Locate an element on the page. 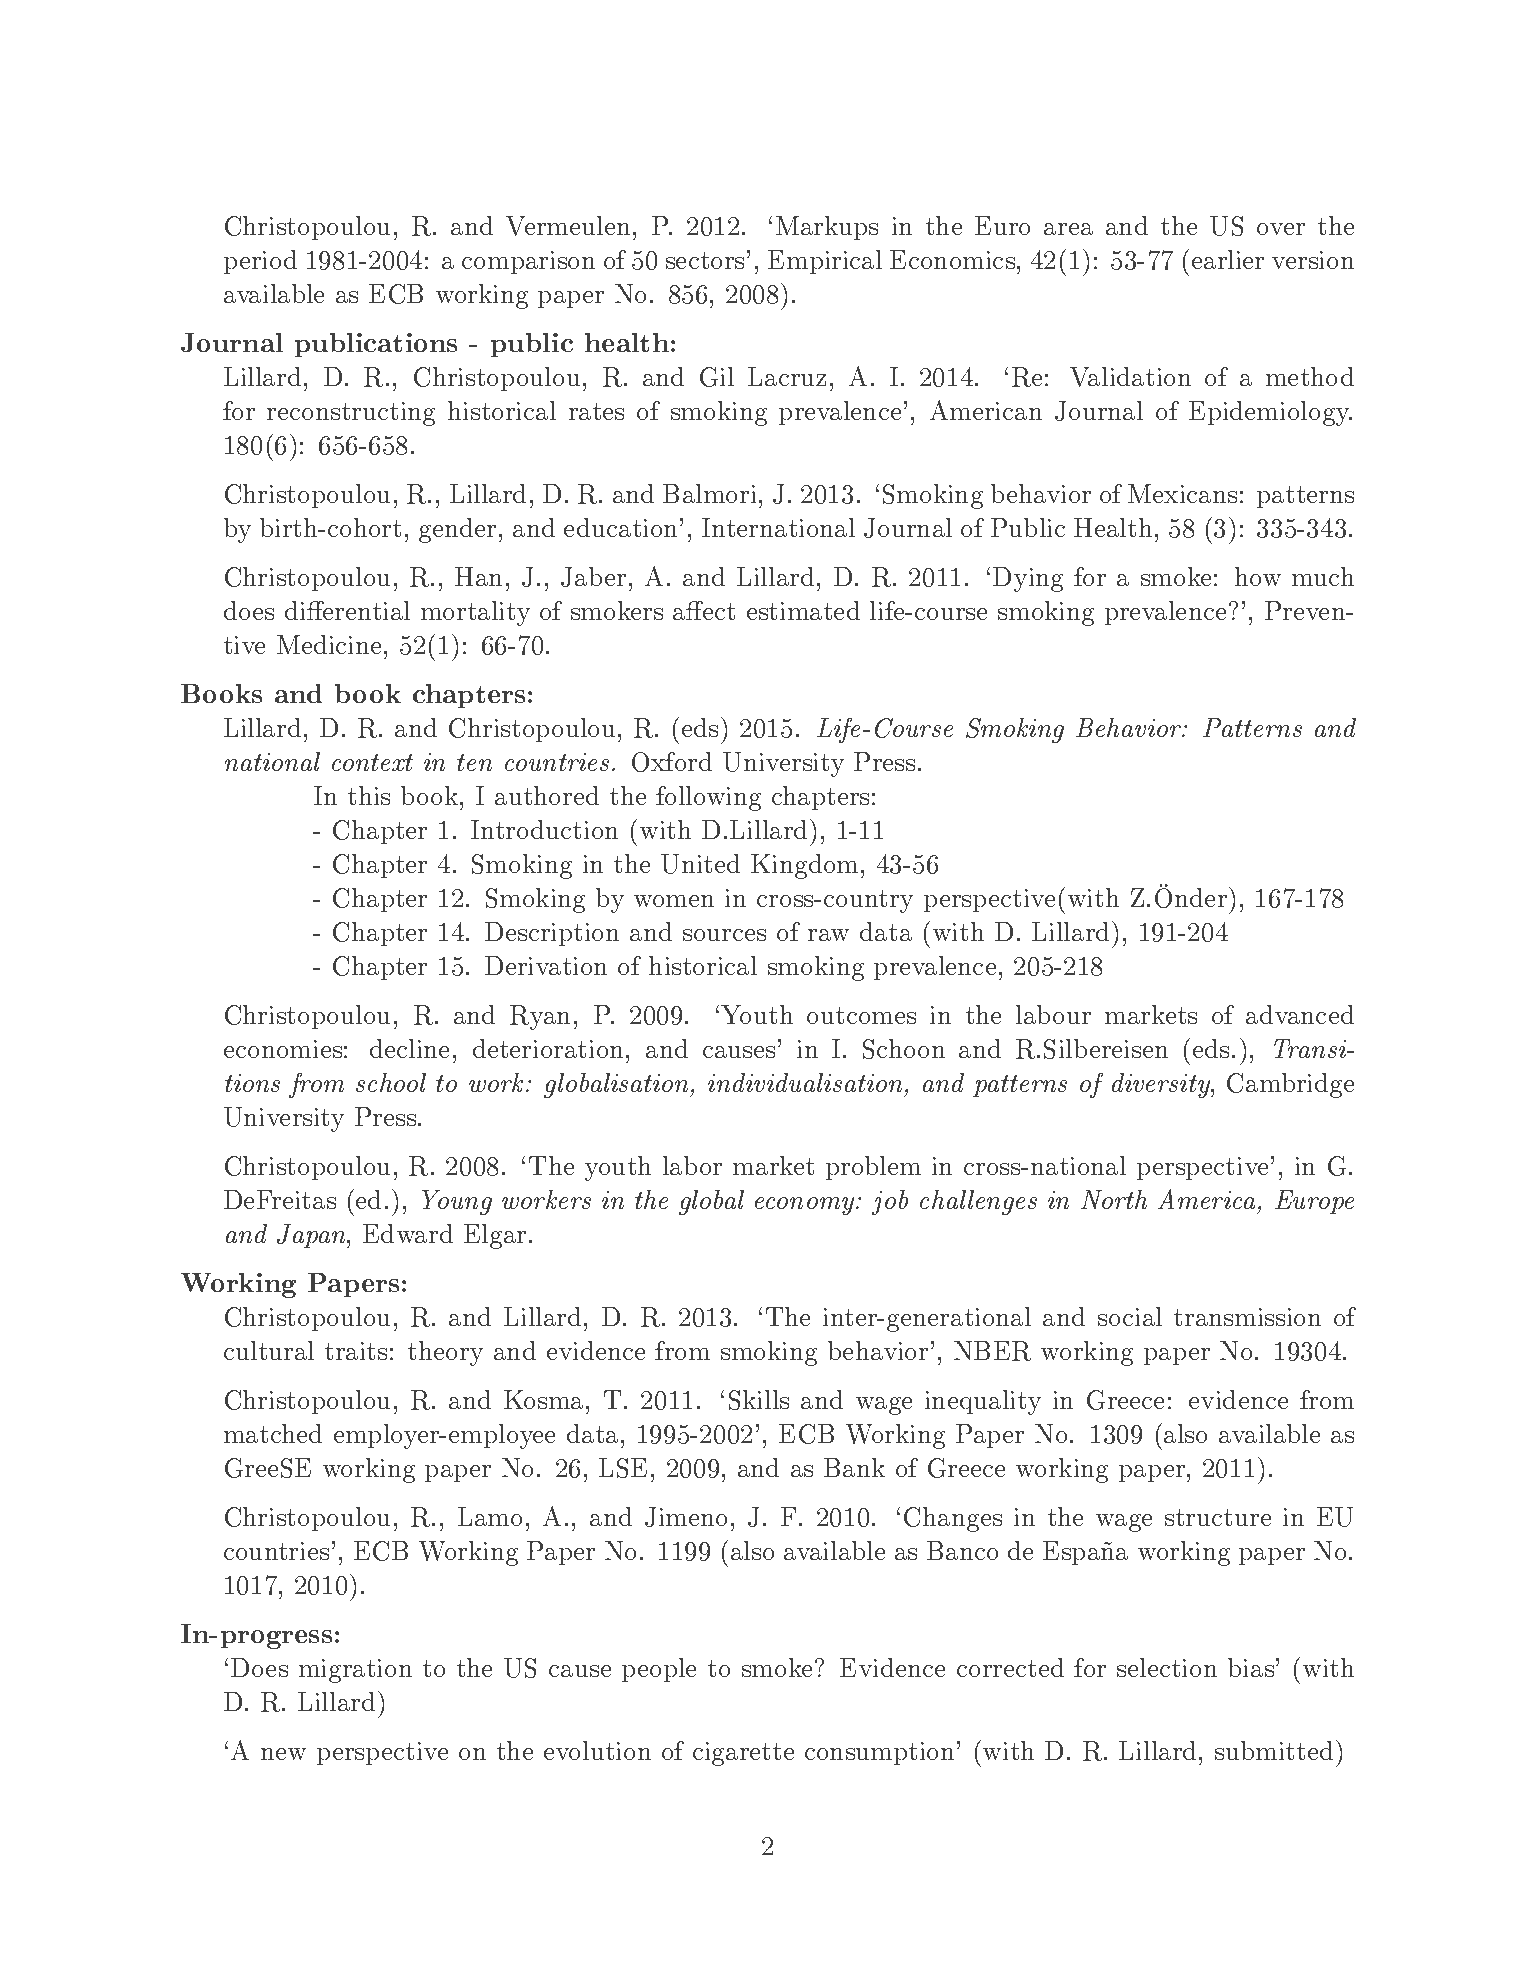 This image has height=1988, width=1536. cigarette is located at coordinates (743, 1754).
